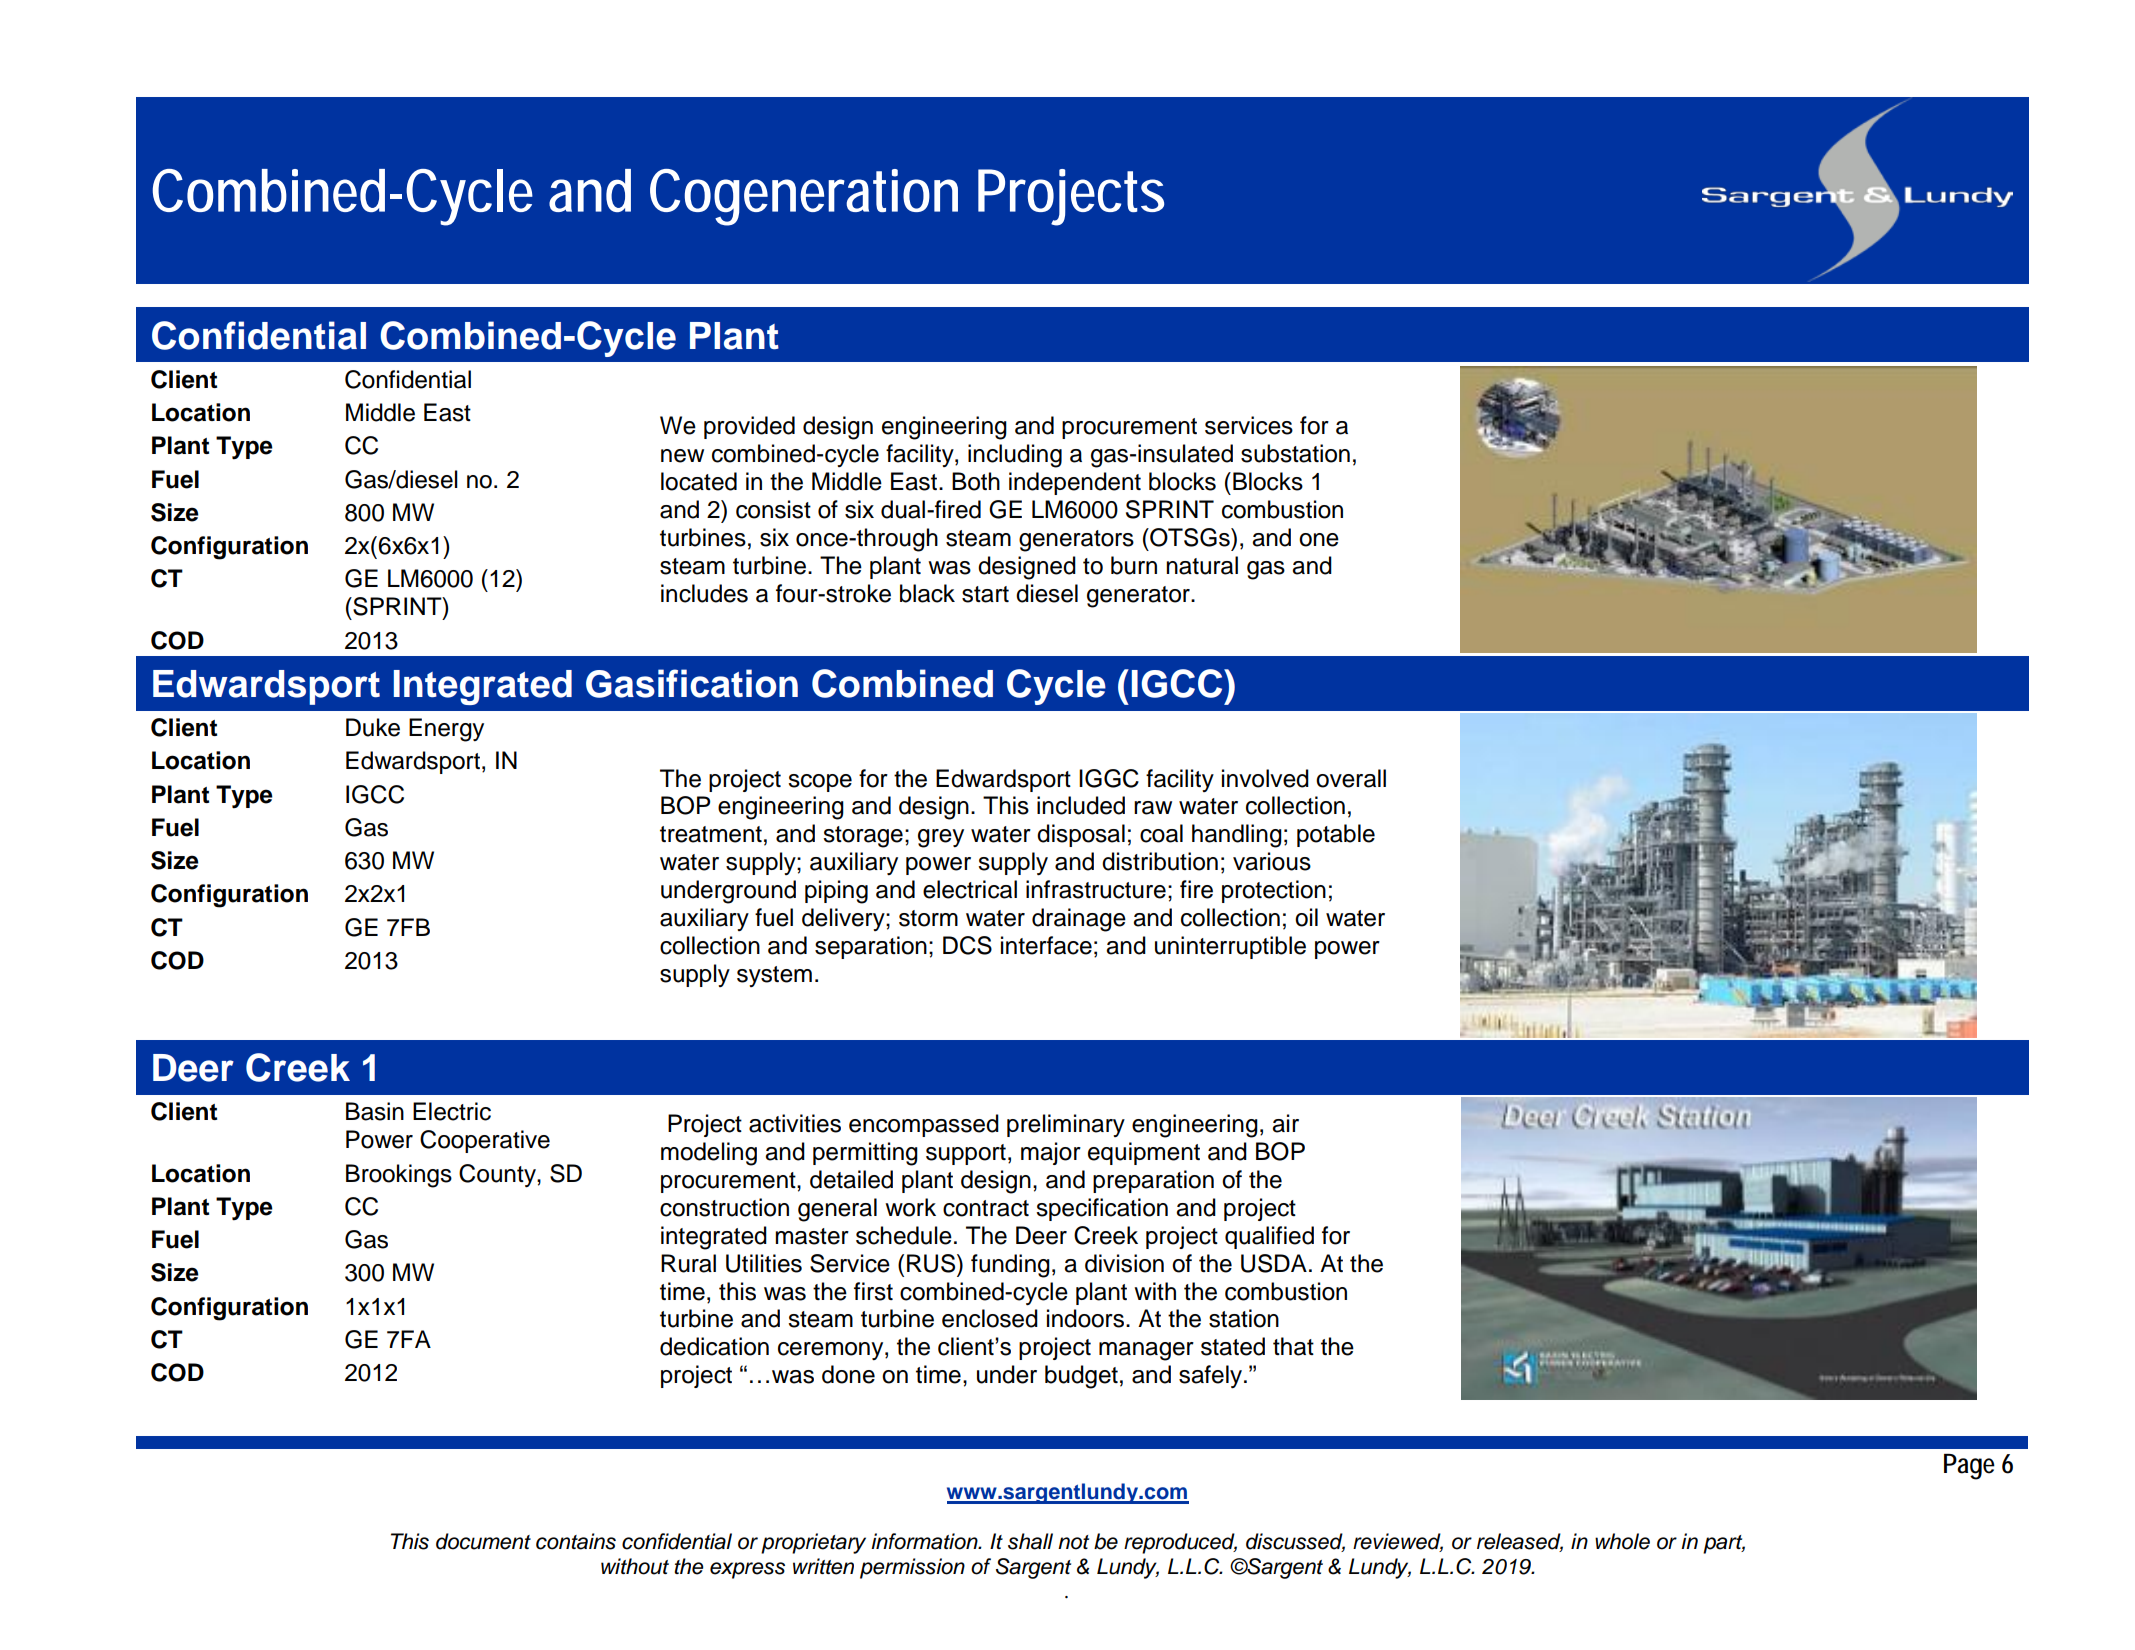 This screenshot has width=2135, height=1650. I want to click on Rural, so click(688, 1263).
